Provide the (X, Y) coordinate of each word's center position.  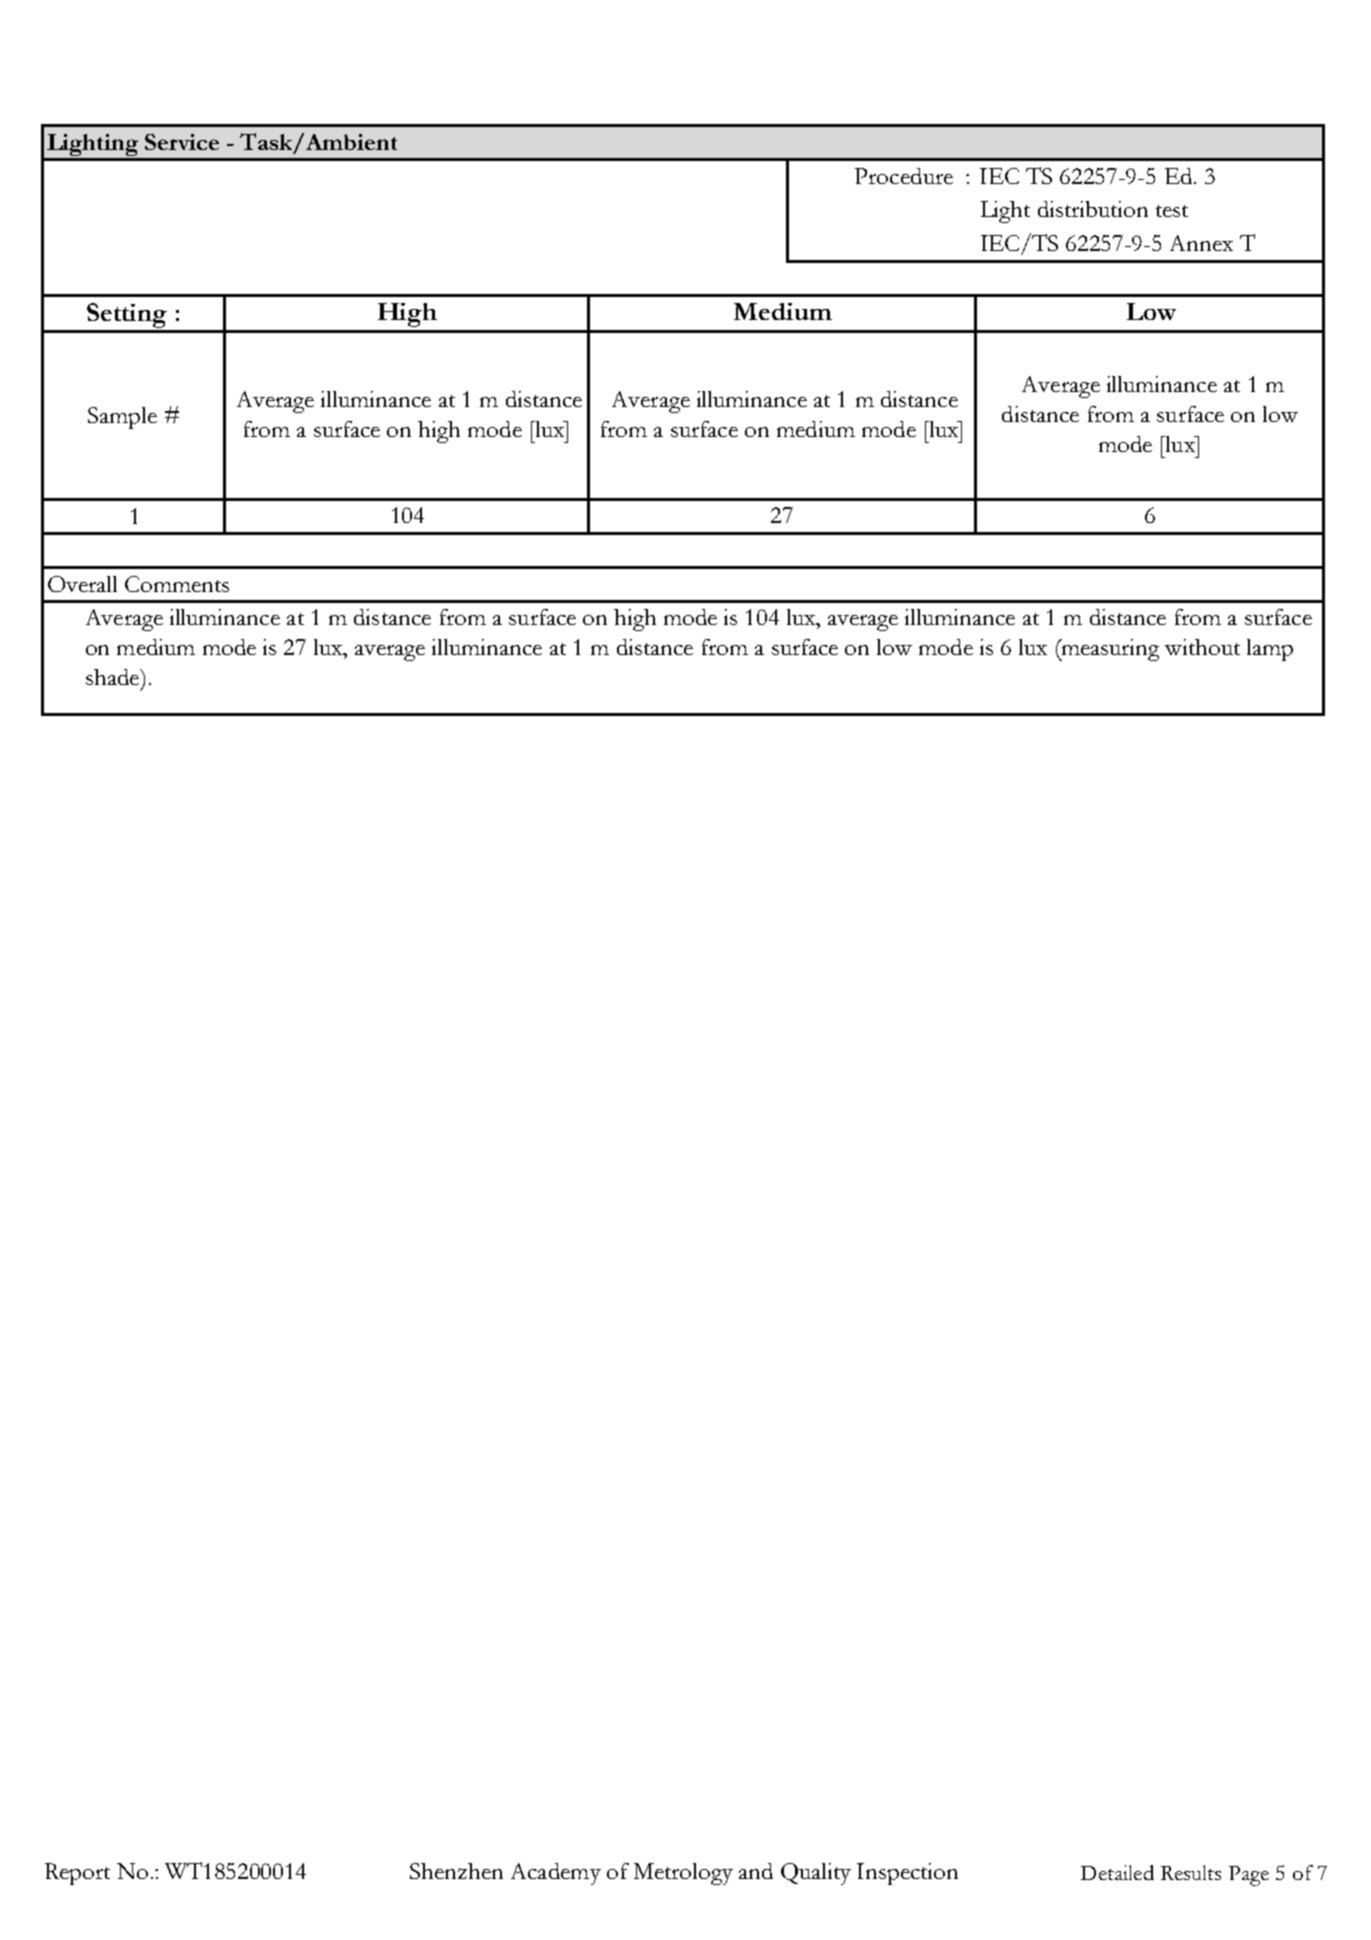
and (756, 1871)
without (1202, 647)
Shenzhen (456, 1871)
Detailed (1117, 1872)
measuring (1109, 650)
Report (77, 1874)
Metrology (683, 1874)
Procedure (904, 176)
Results (1191, 1872)
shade (113, 677)
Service (182, 142)
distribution (1093, 209)
